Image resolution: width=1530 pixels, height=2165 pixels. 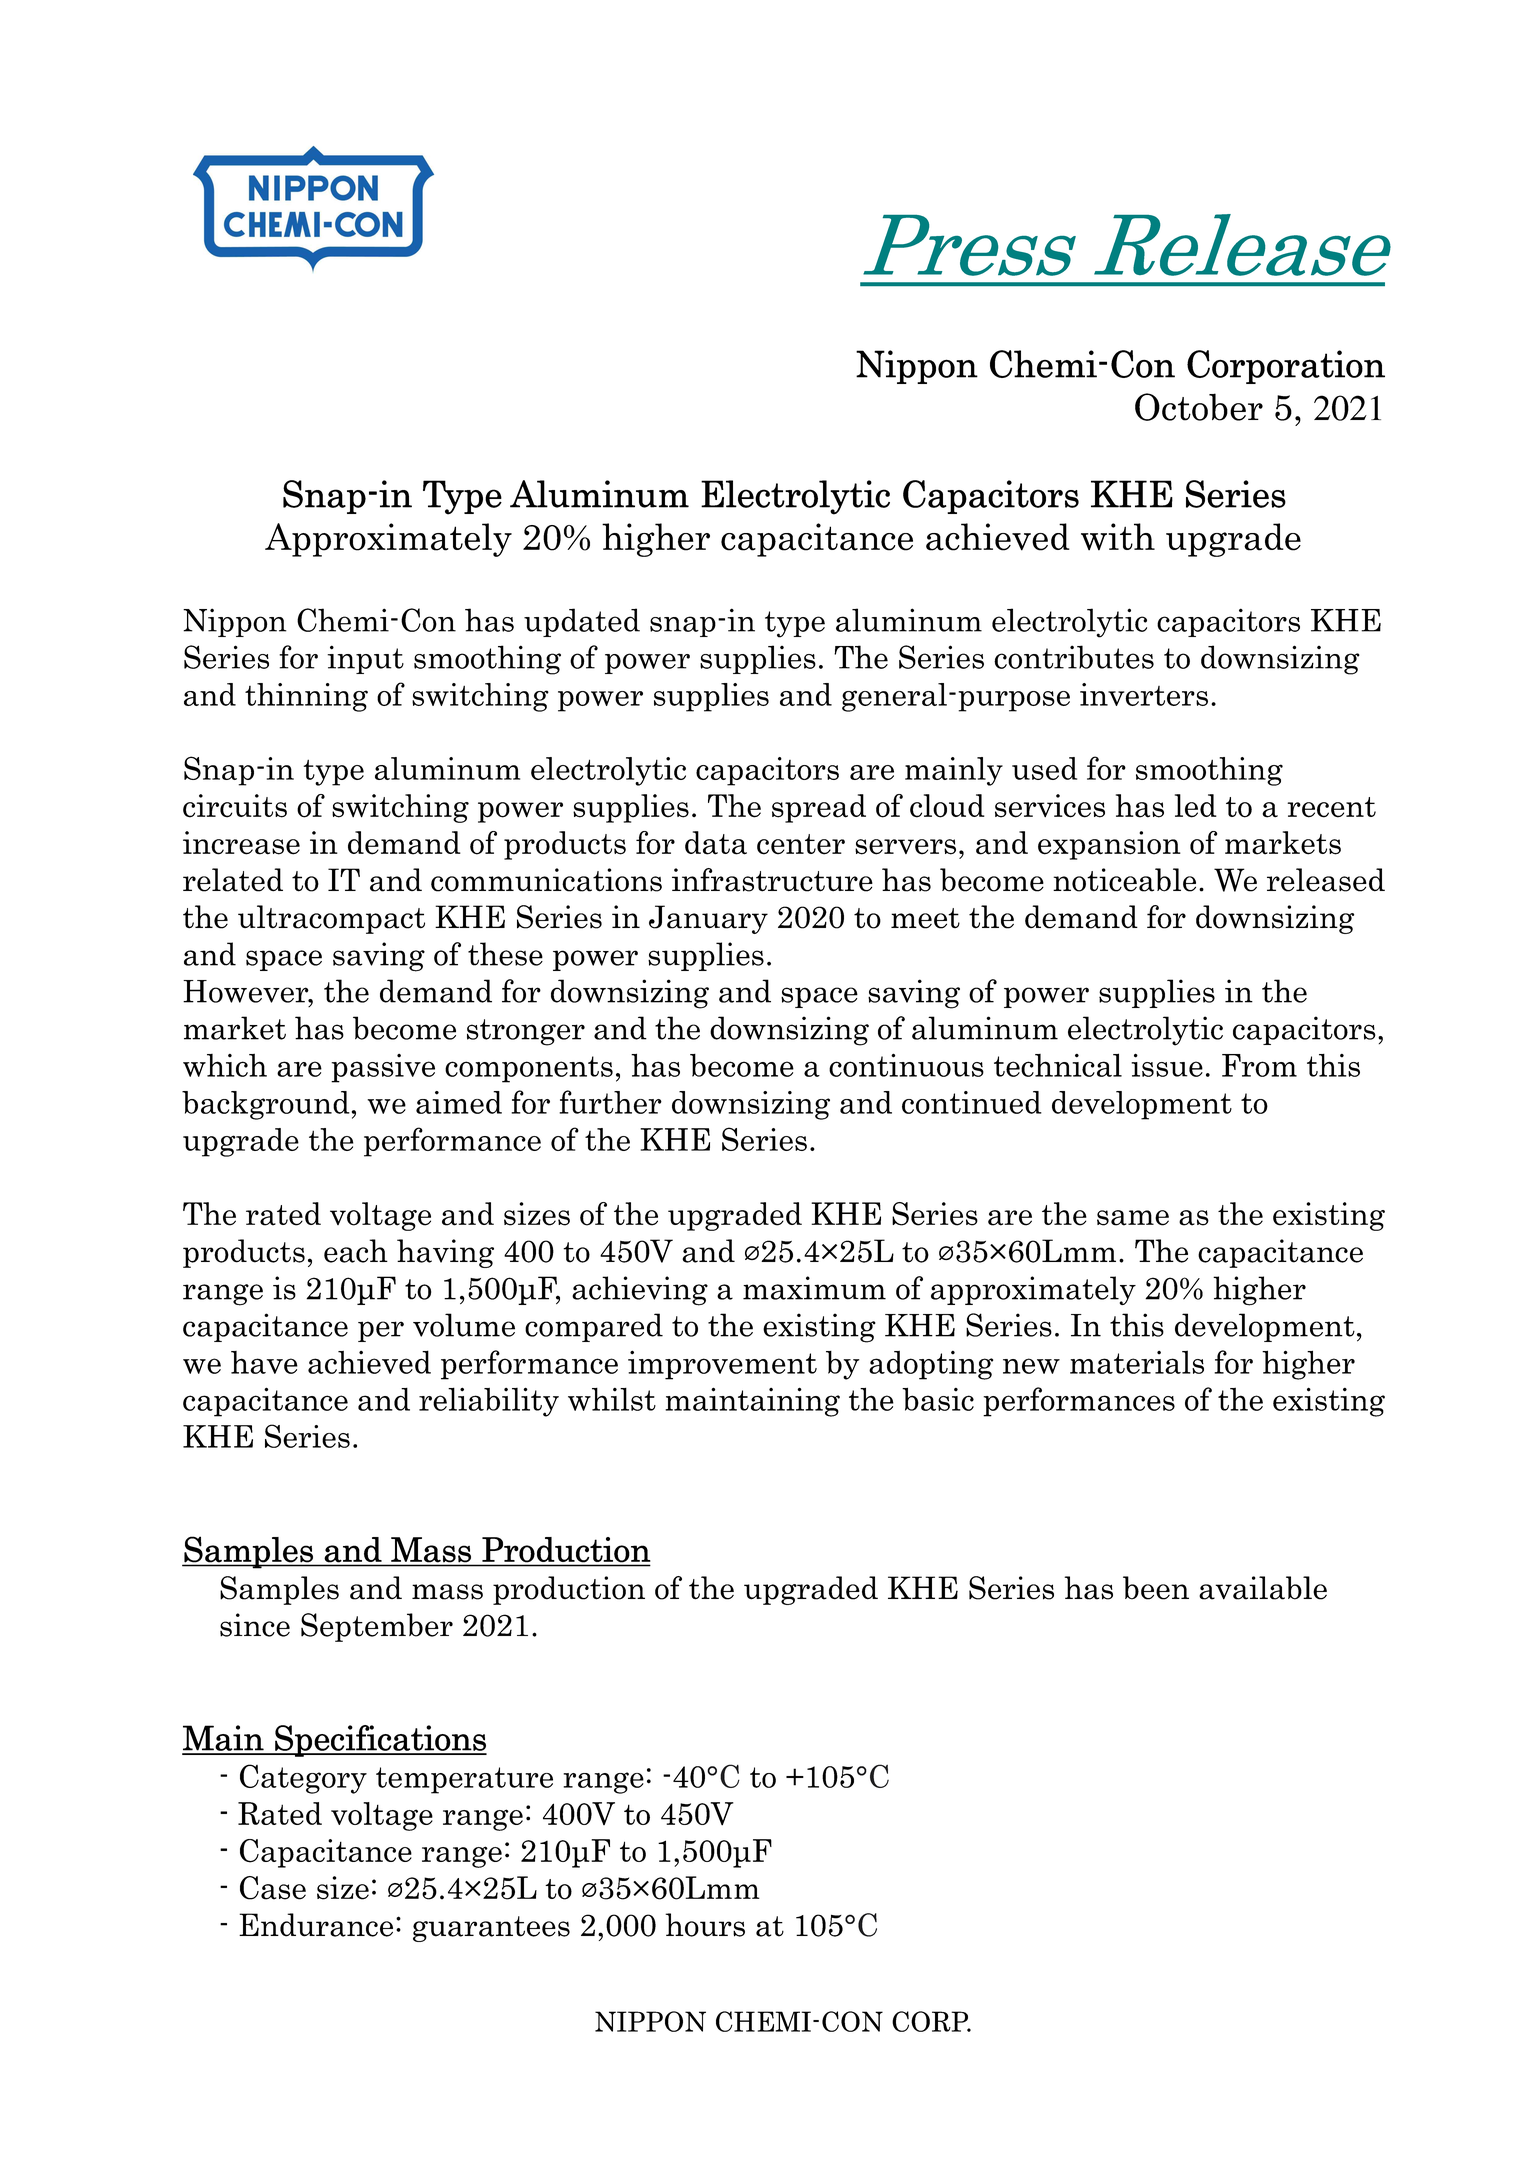 What do you see at coordinates (233, 880) in the screenshot?
I see `related` at bounding box center [233, 880].
